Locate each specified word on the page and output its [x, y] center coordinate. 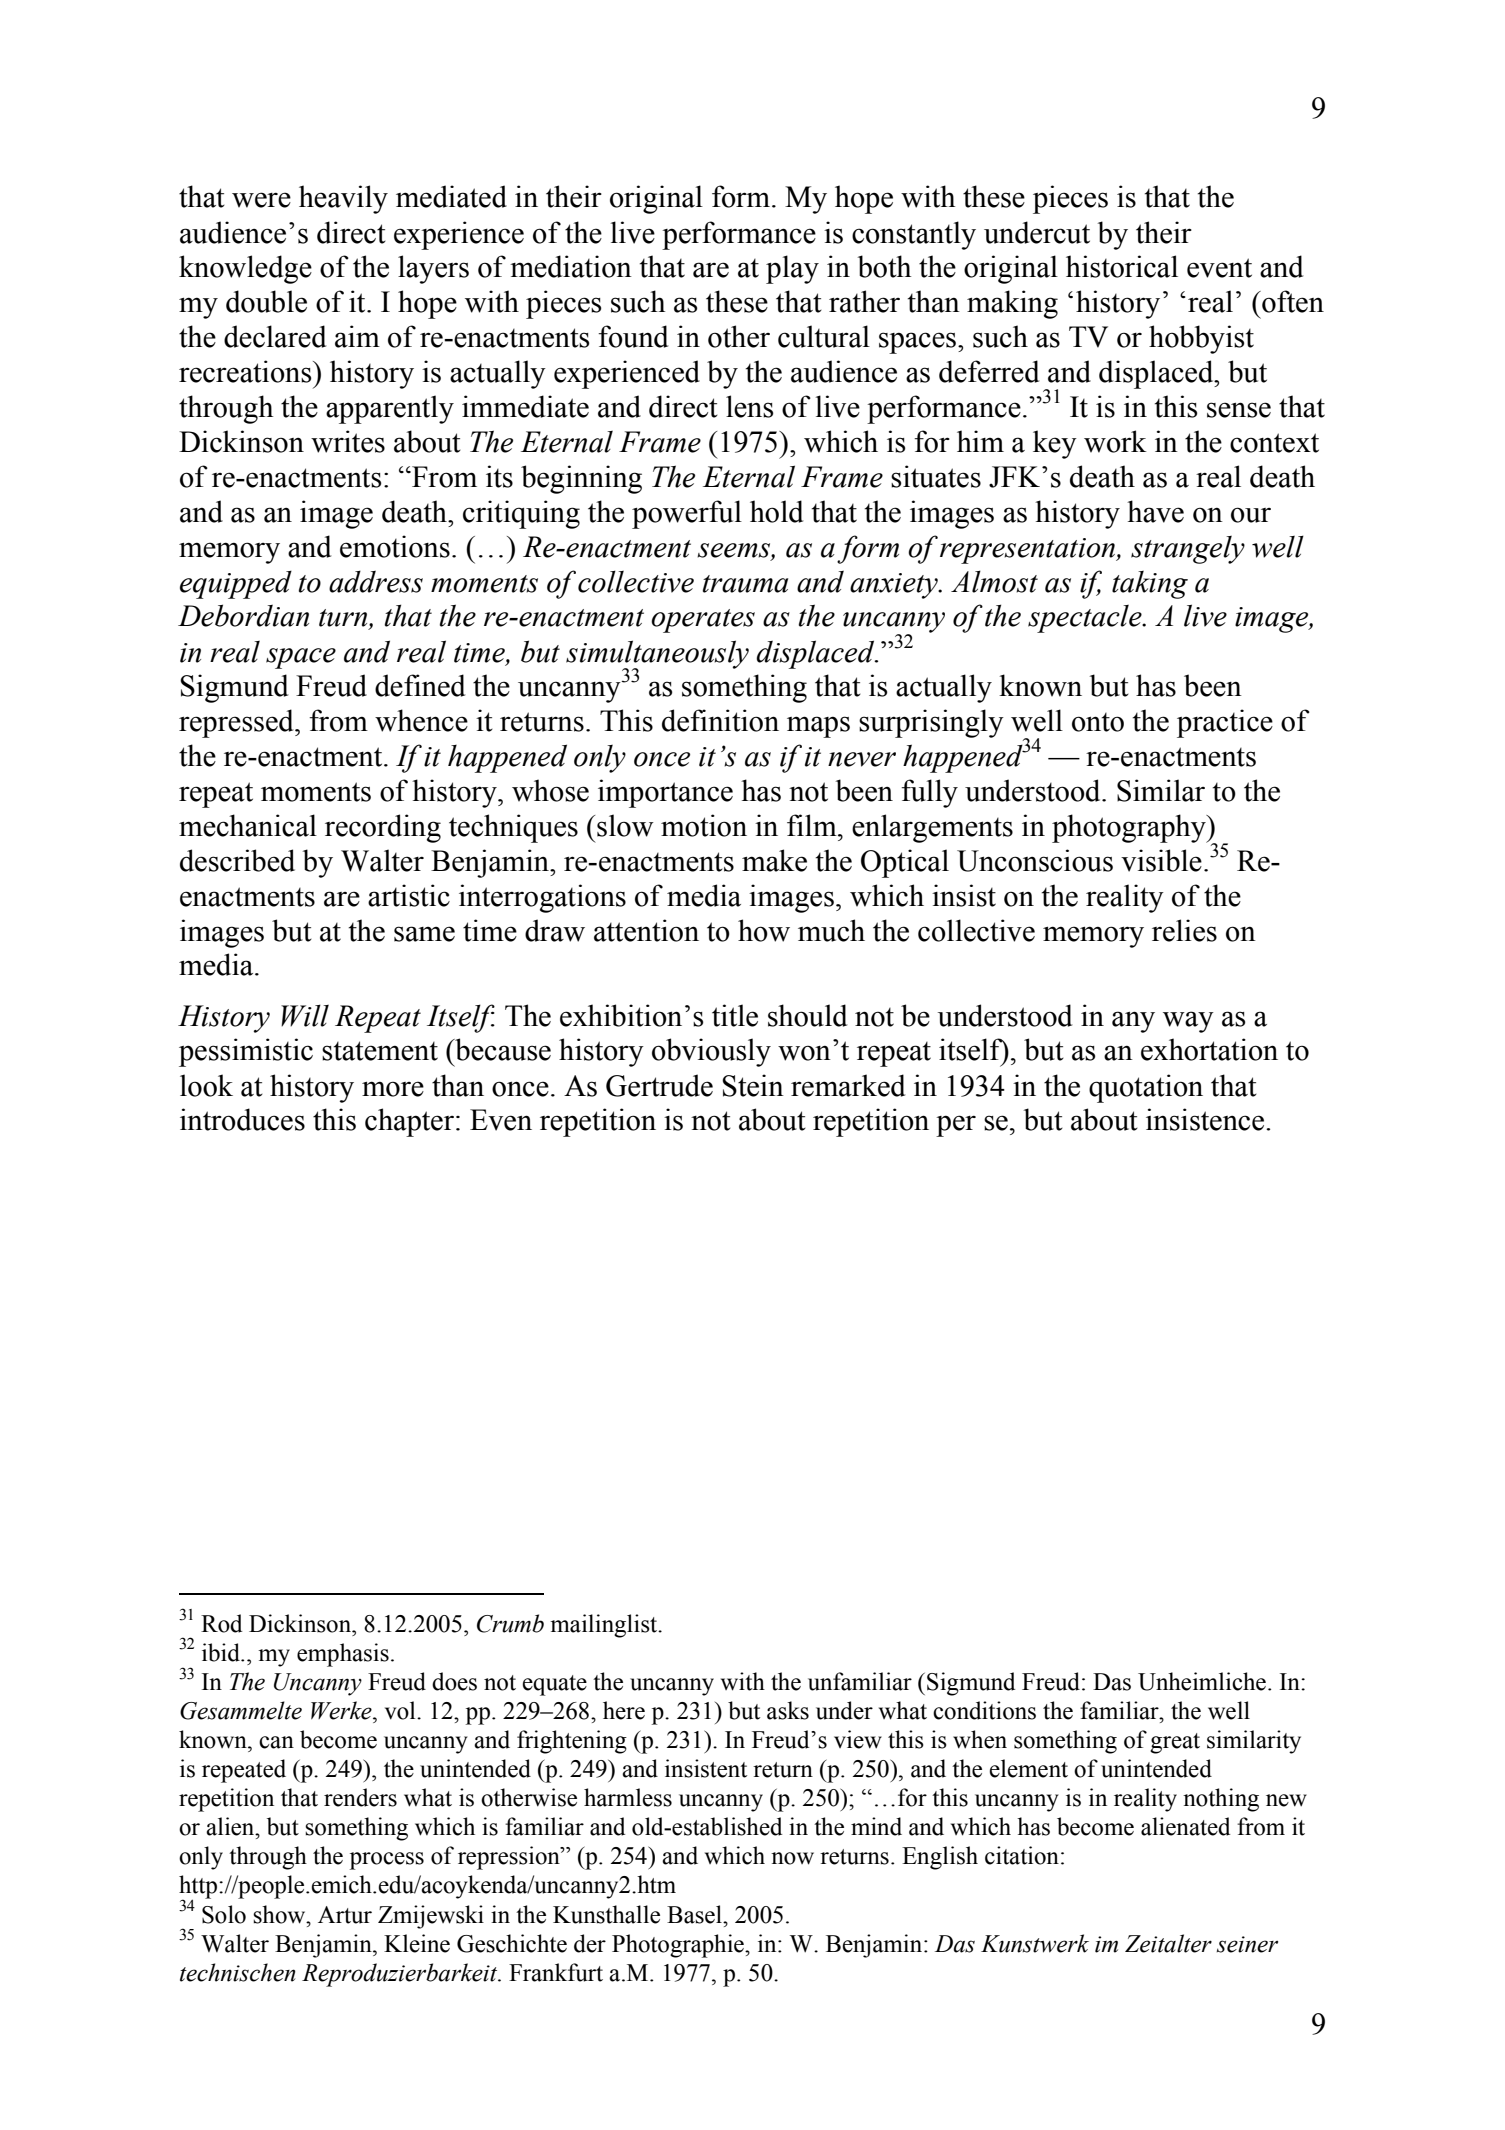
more [393, 1089]
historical [1122, 266]
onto [1098, 722]
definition [720, 720]
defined [420, 685]
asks [788, 1710]
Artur [345, 1915]
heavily [343, 199]
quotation [1146, 1088]
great [1175, 1743]
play [792, 269]
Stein [753, 1085]
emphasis [343, 1655]
